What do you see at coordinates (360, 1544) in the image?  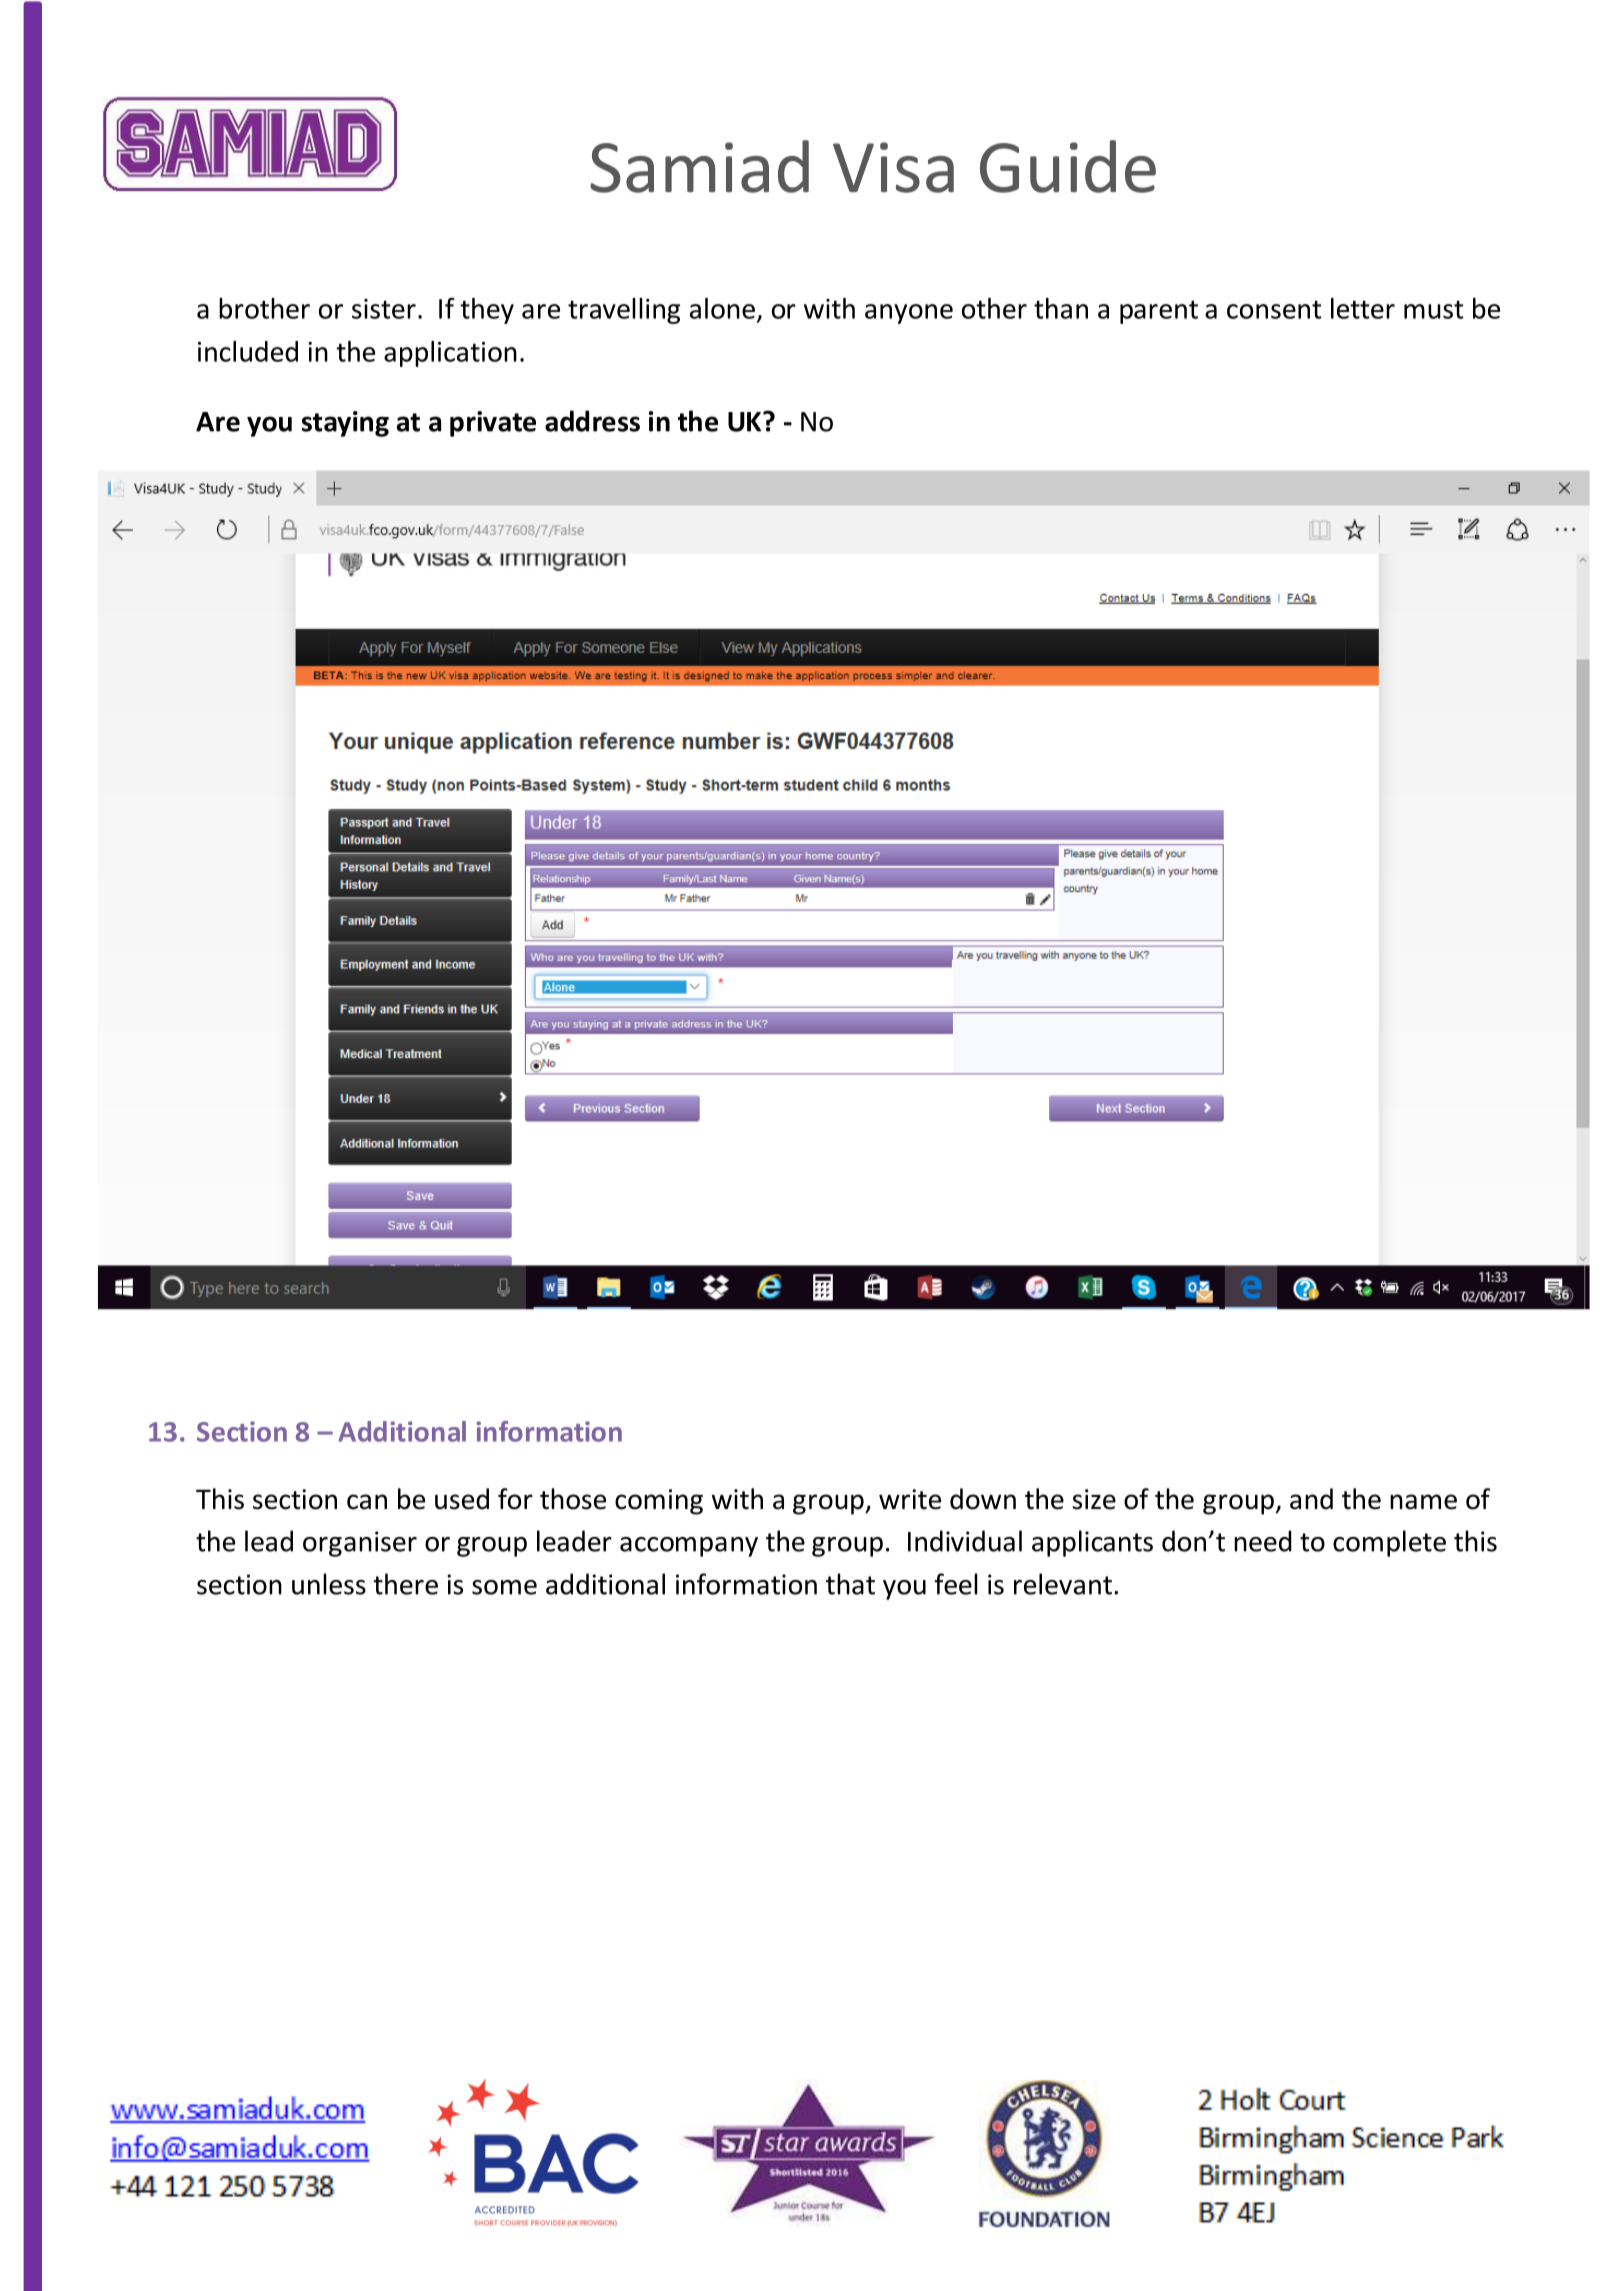 I see `organiser` at bounding box center [360, 1544].
